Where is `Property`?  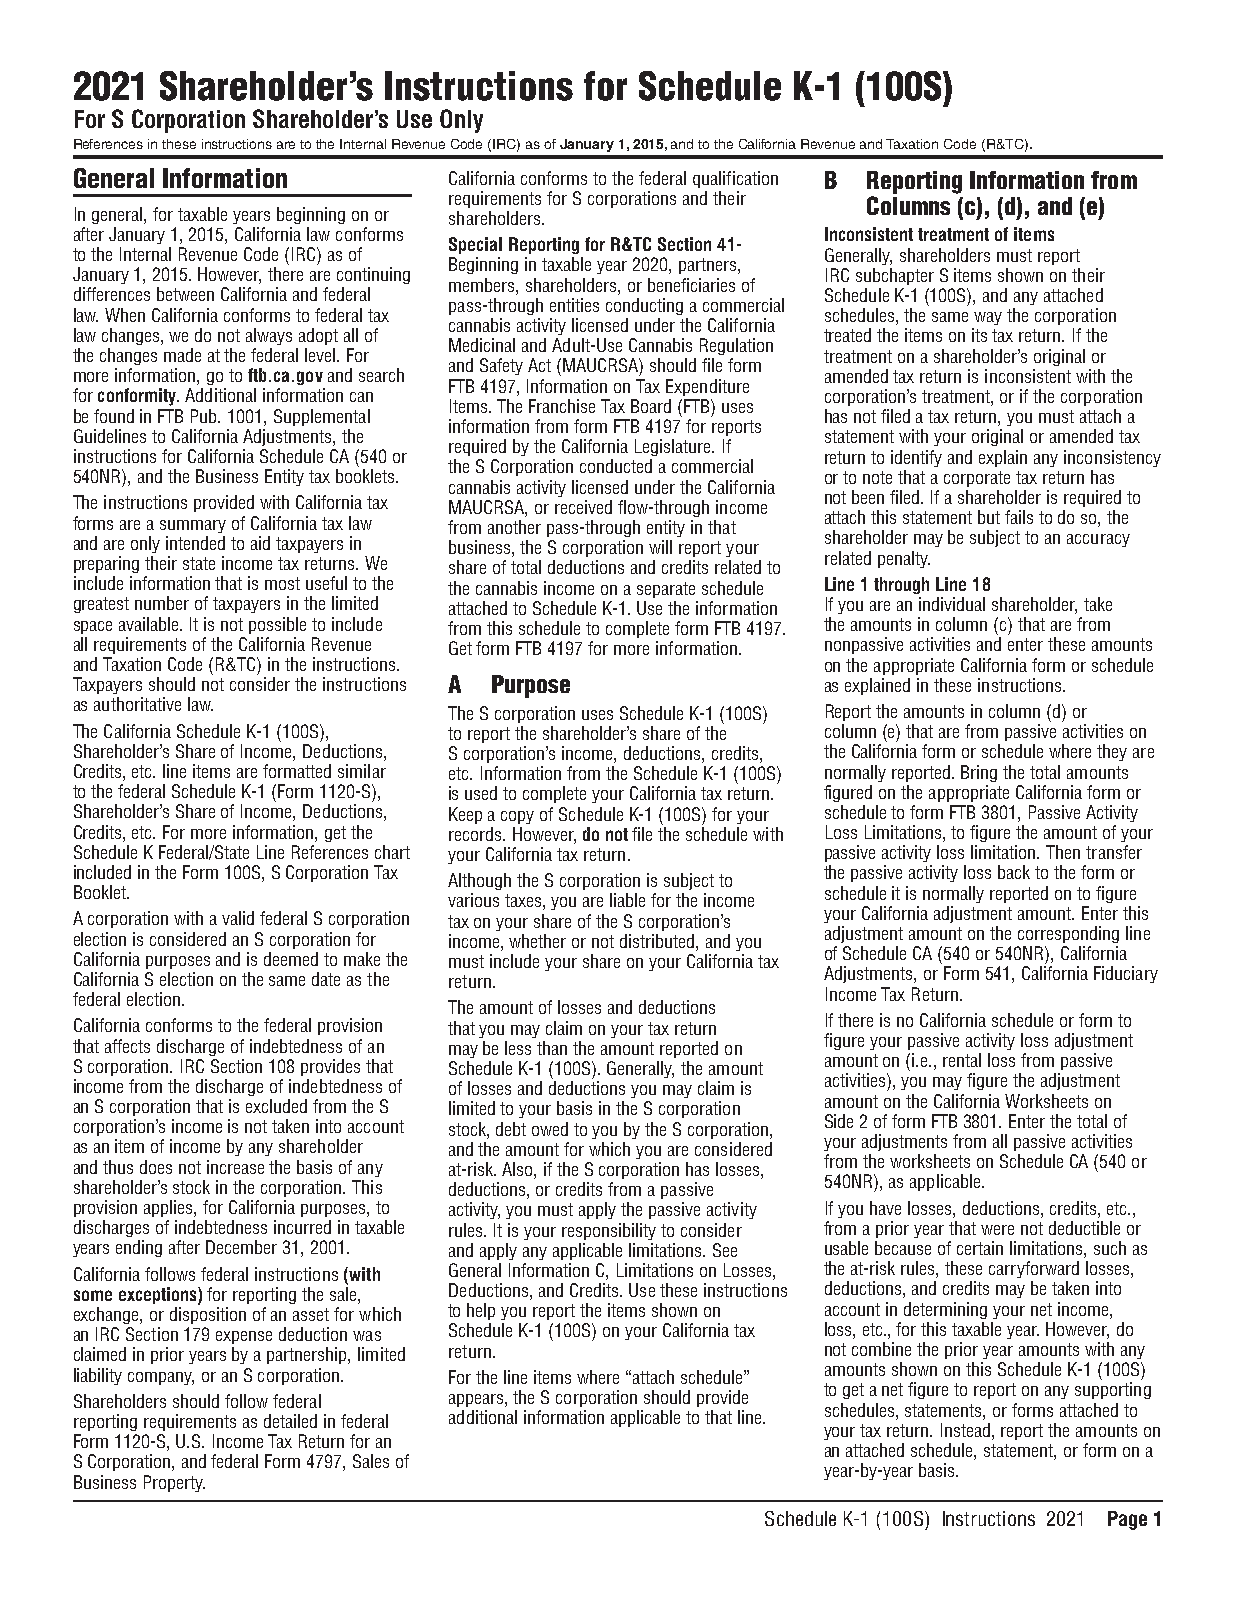 Property is located at coordinates (174, 1483).
